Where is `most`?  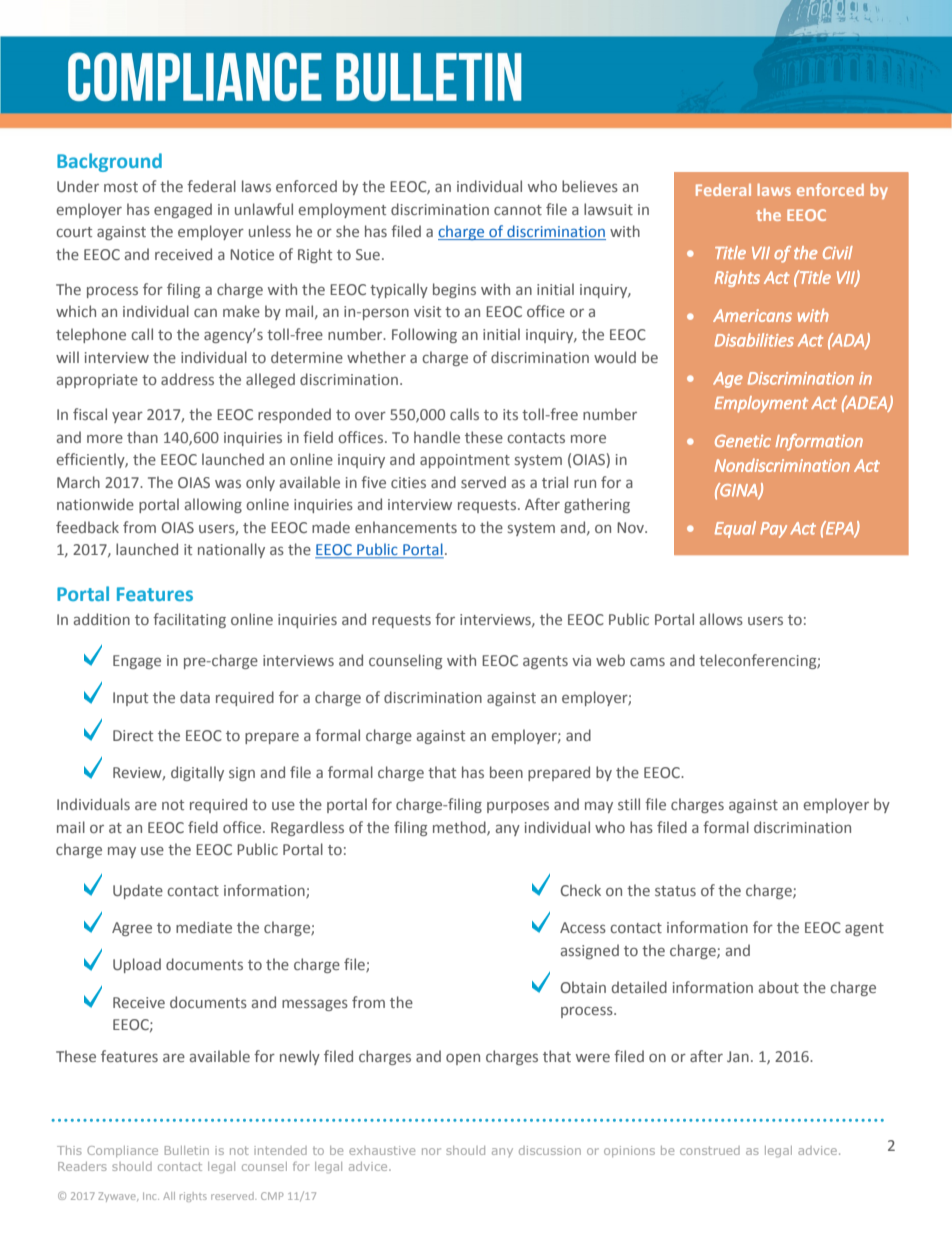 most is located at coordinates (121, 187).
